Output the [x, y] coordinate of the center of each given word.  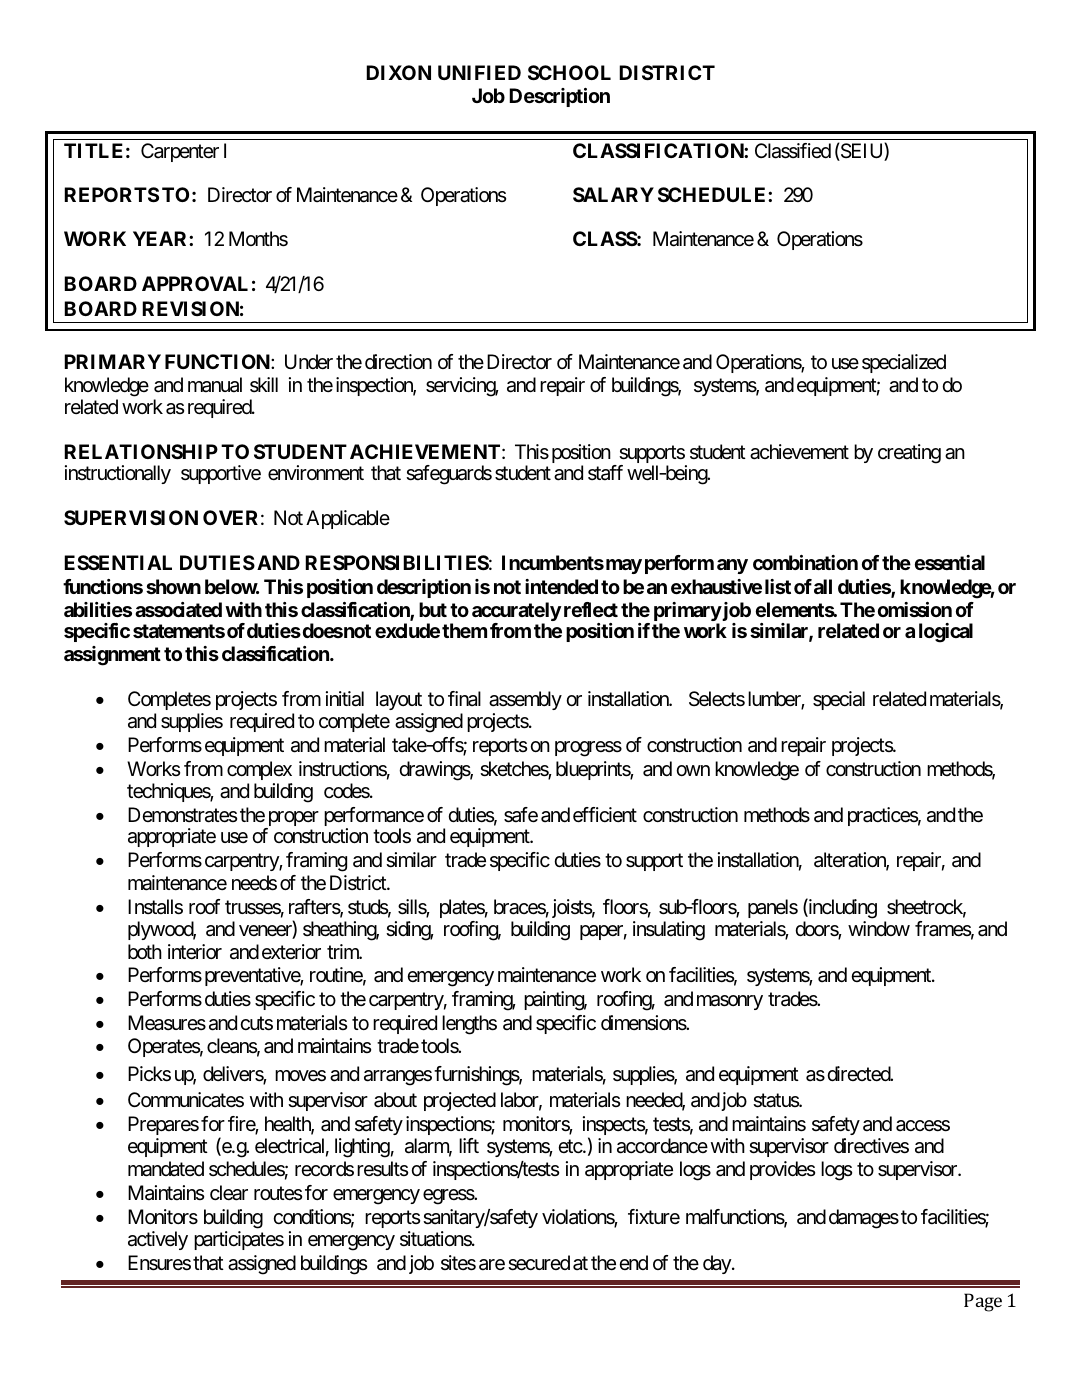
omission [915, 609]
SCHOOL [569, 72]
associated [178, 609]
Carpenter [180, 152]
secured [539, 1263]
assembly [525, 700]
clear [229, 1193]
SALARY [613, 194]
